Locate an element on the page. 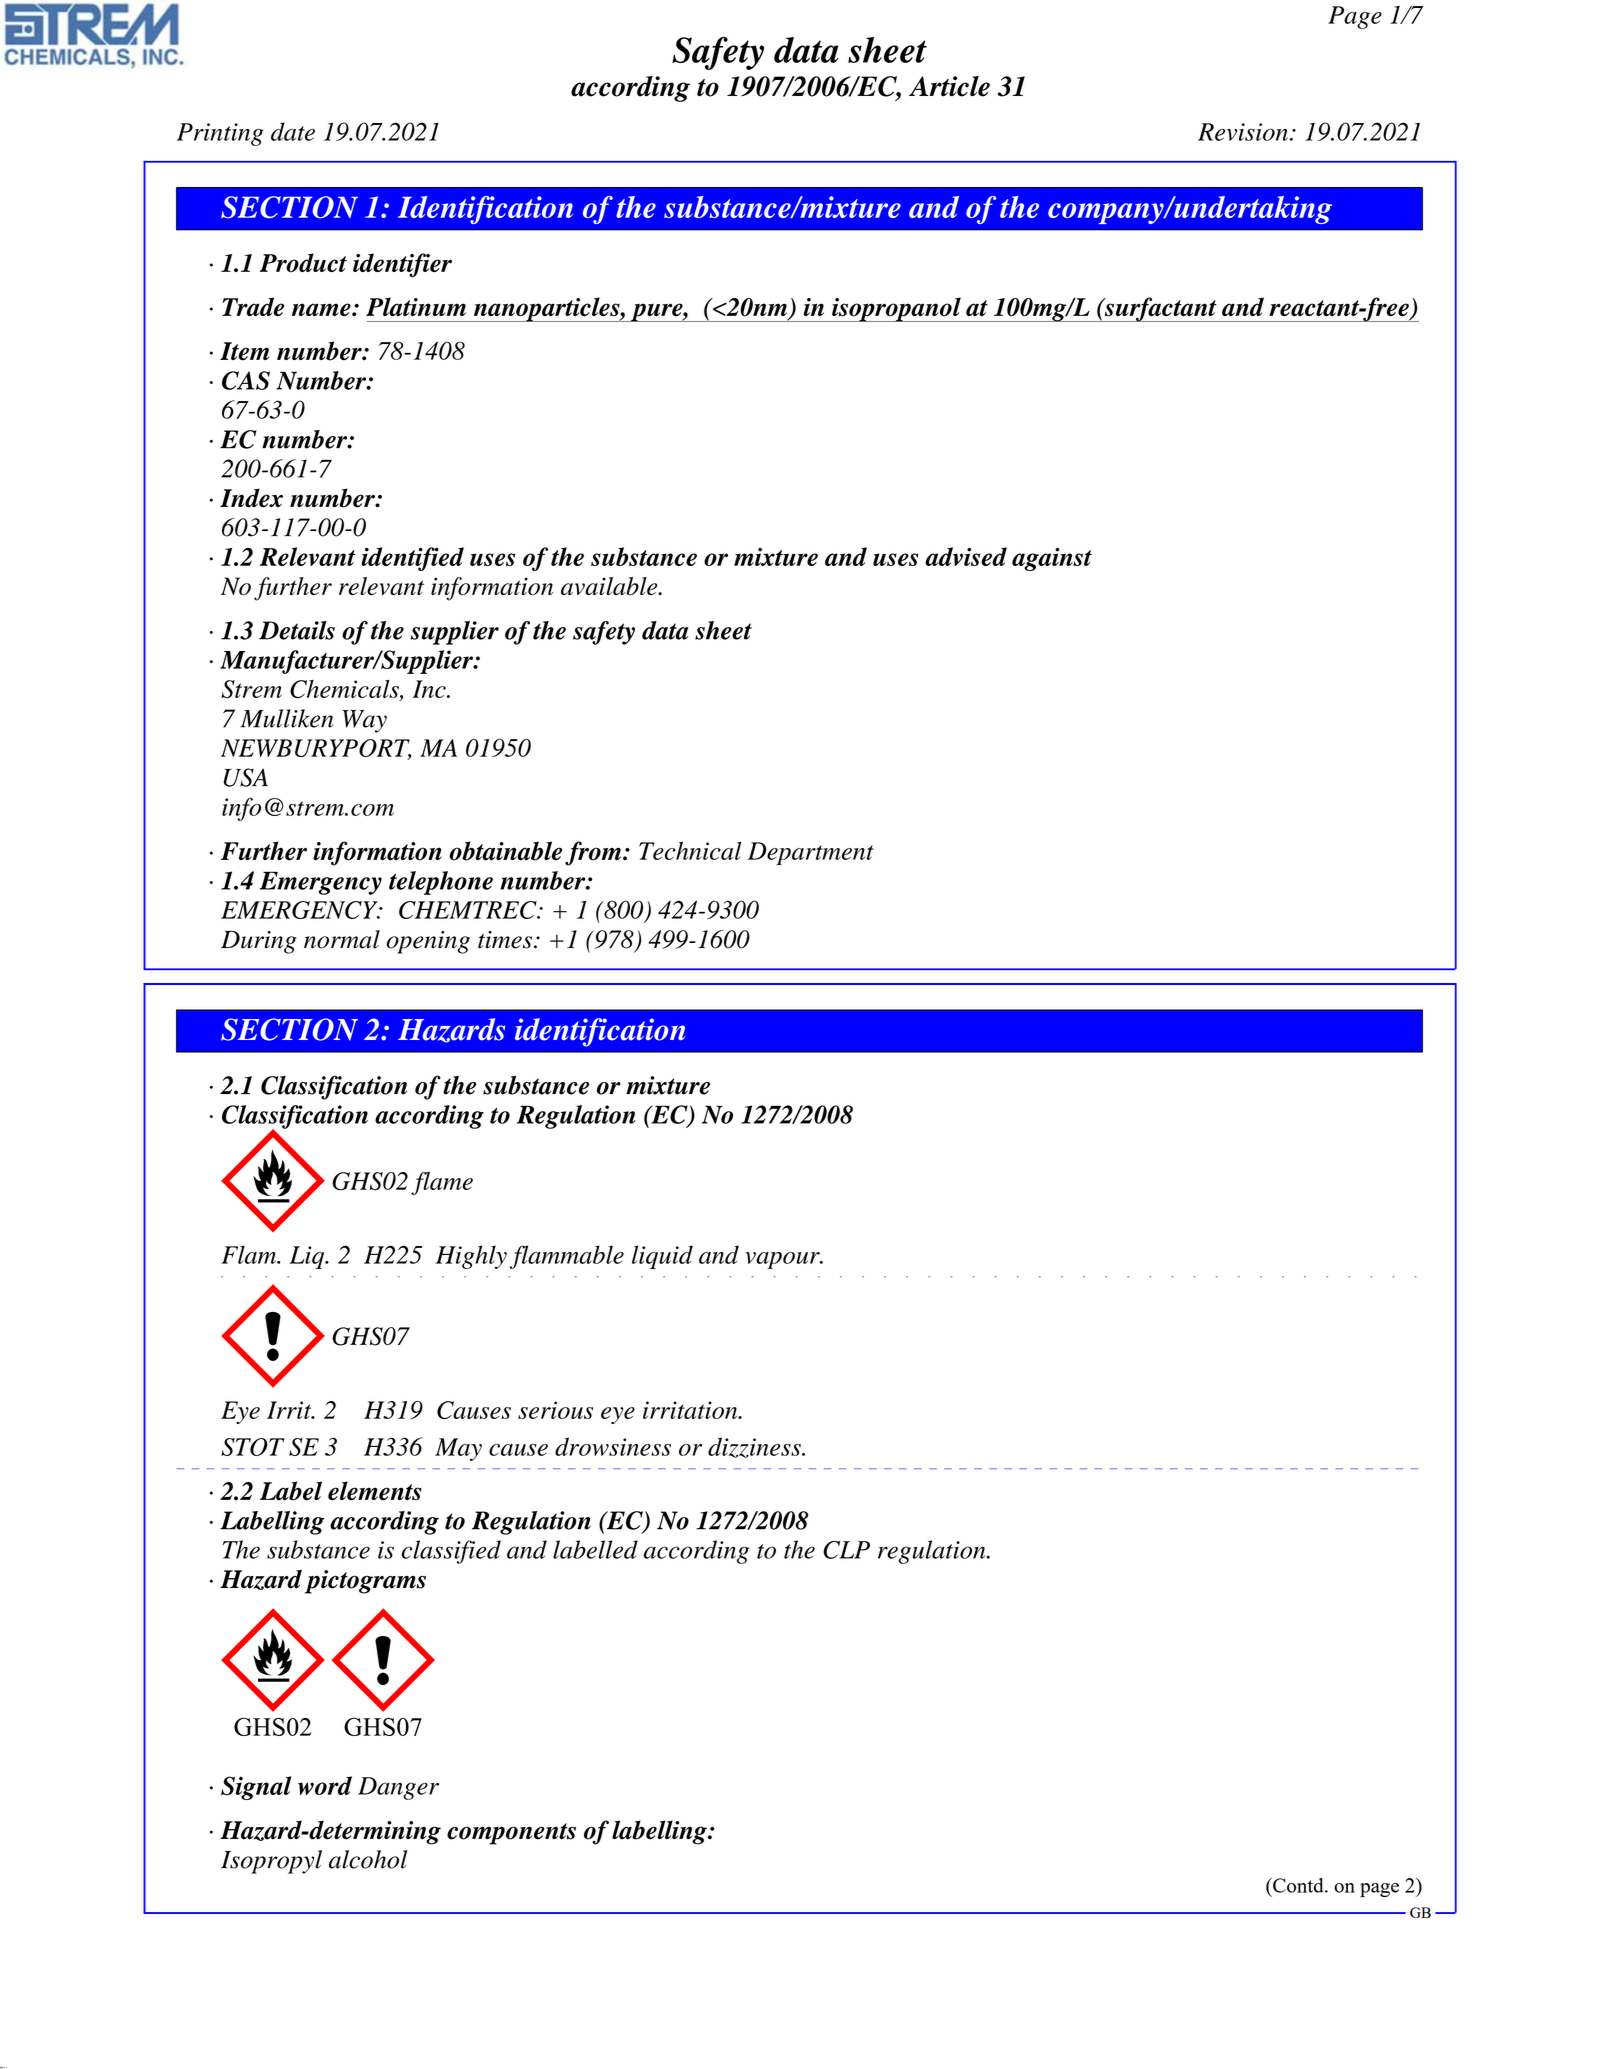 This image has width=1599, height=2069. against is located at coordinates (1052, 559).
